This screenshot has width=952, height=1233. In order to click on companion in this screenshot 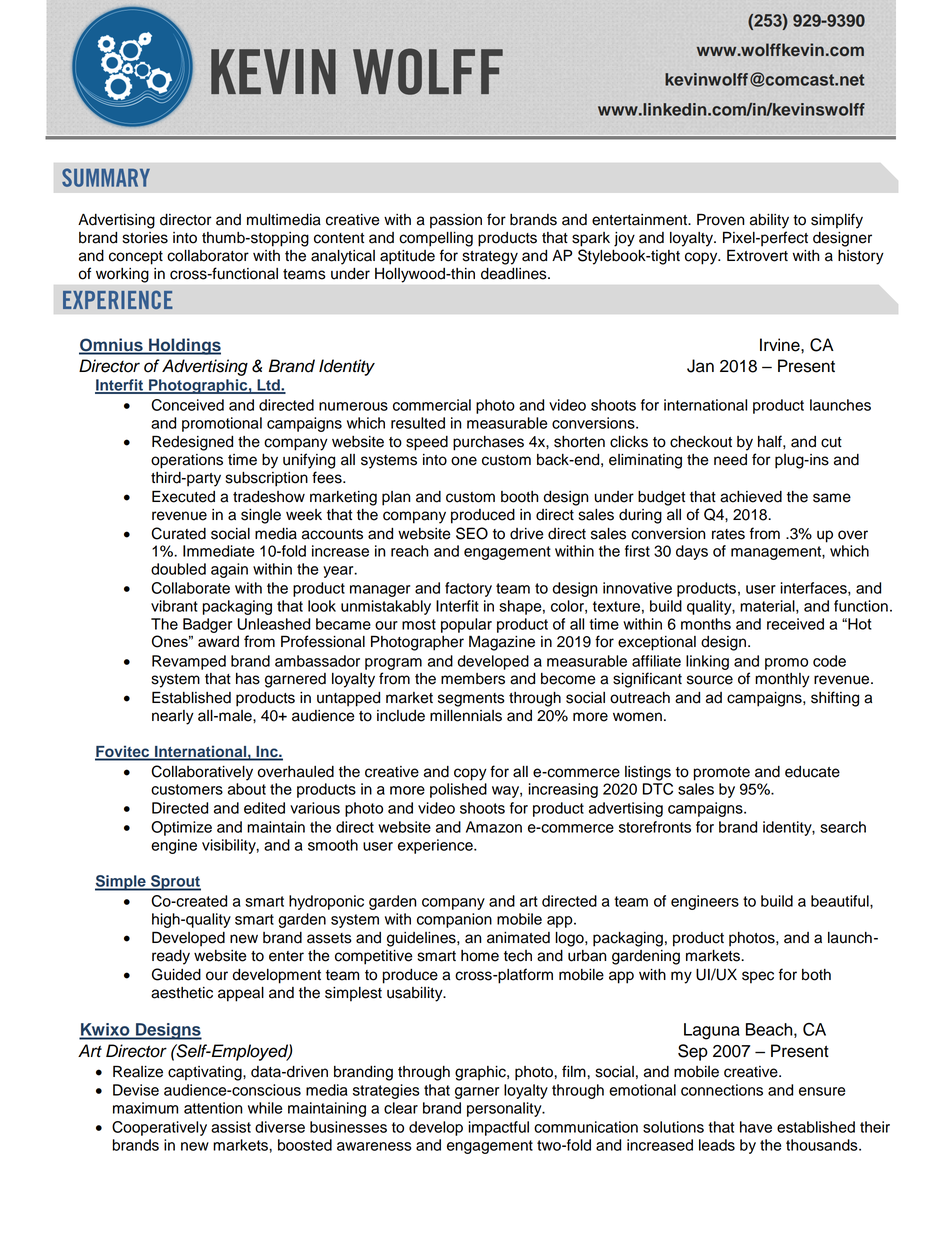, I will do `click(454, 920)`.
